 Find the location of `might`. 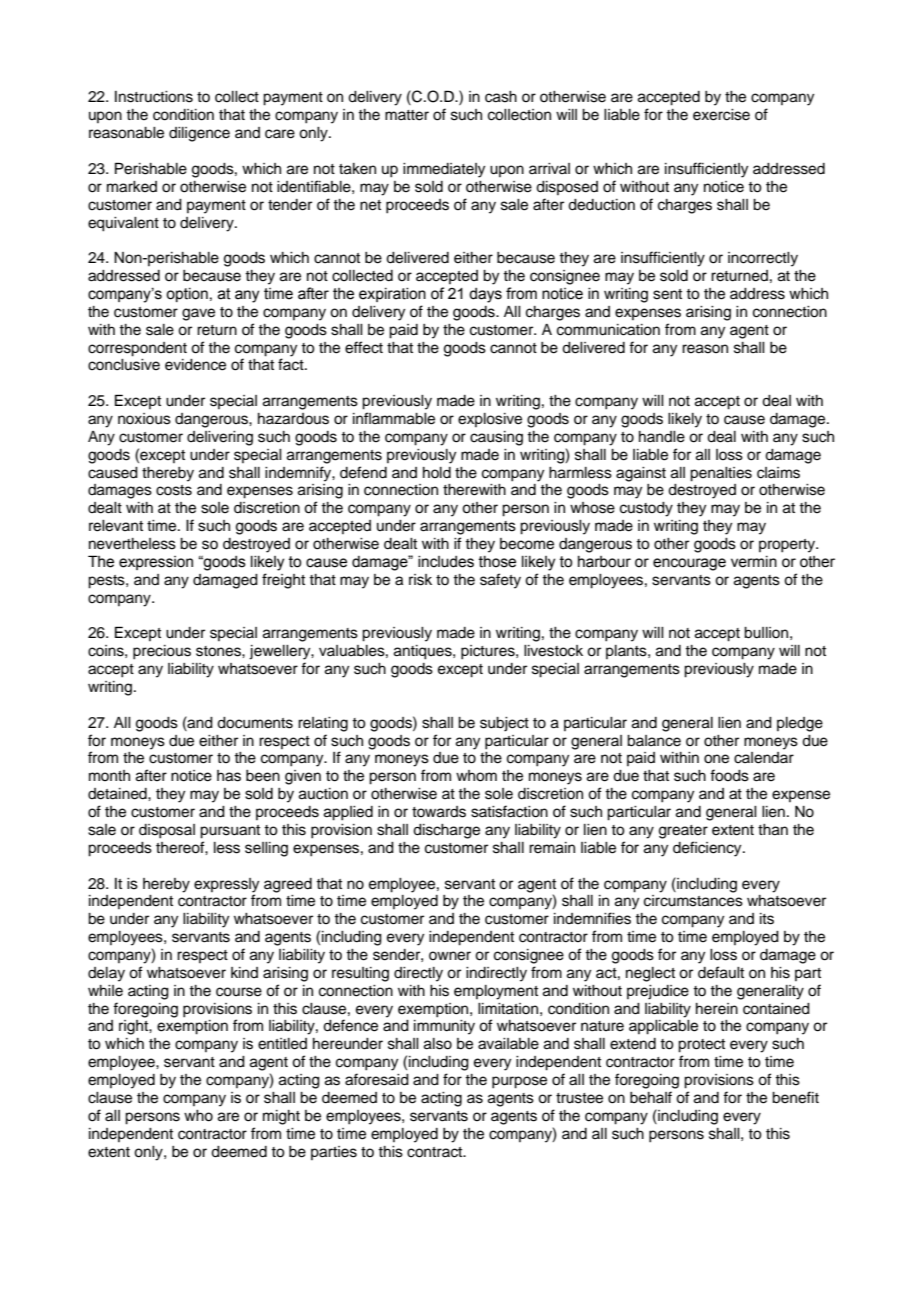

might is located at coordinates (281, 1117).
